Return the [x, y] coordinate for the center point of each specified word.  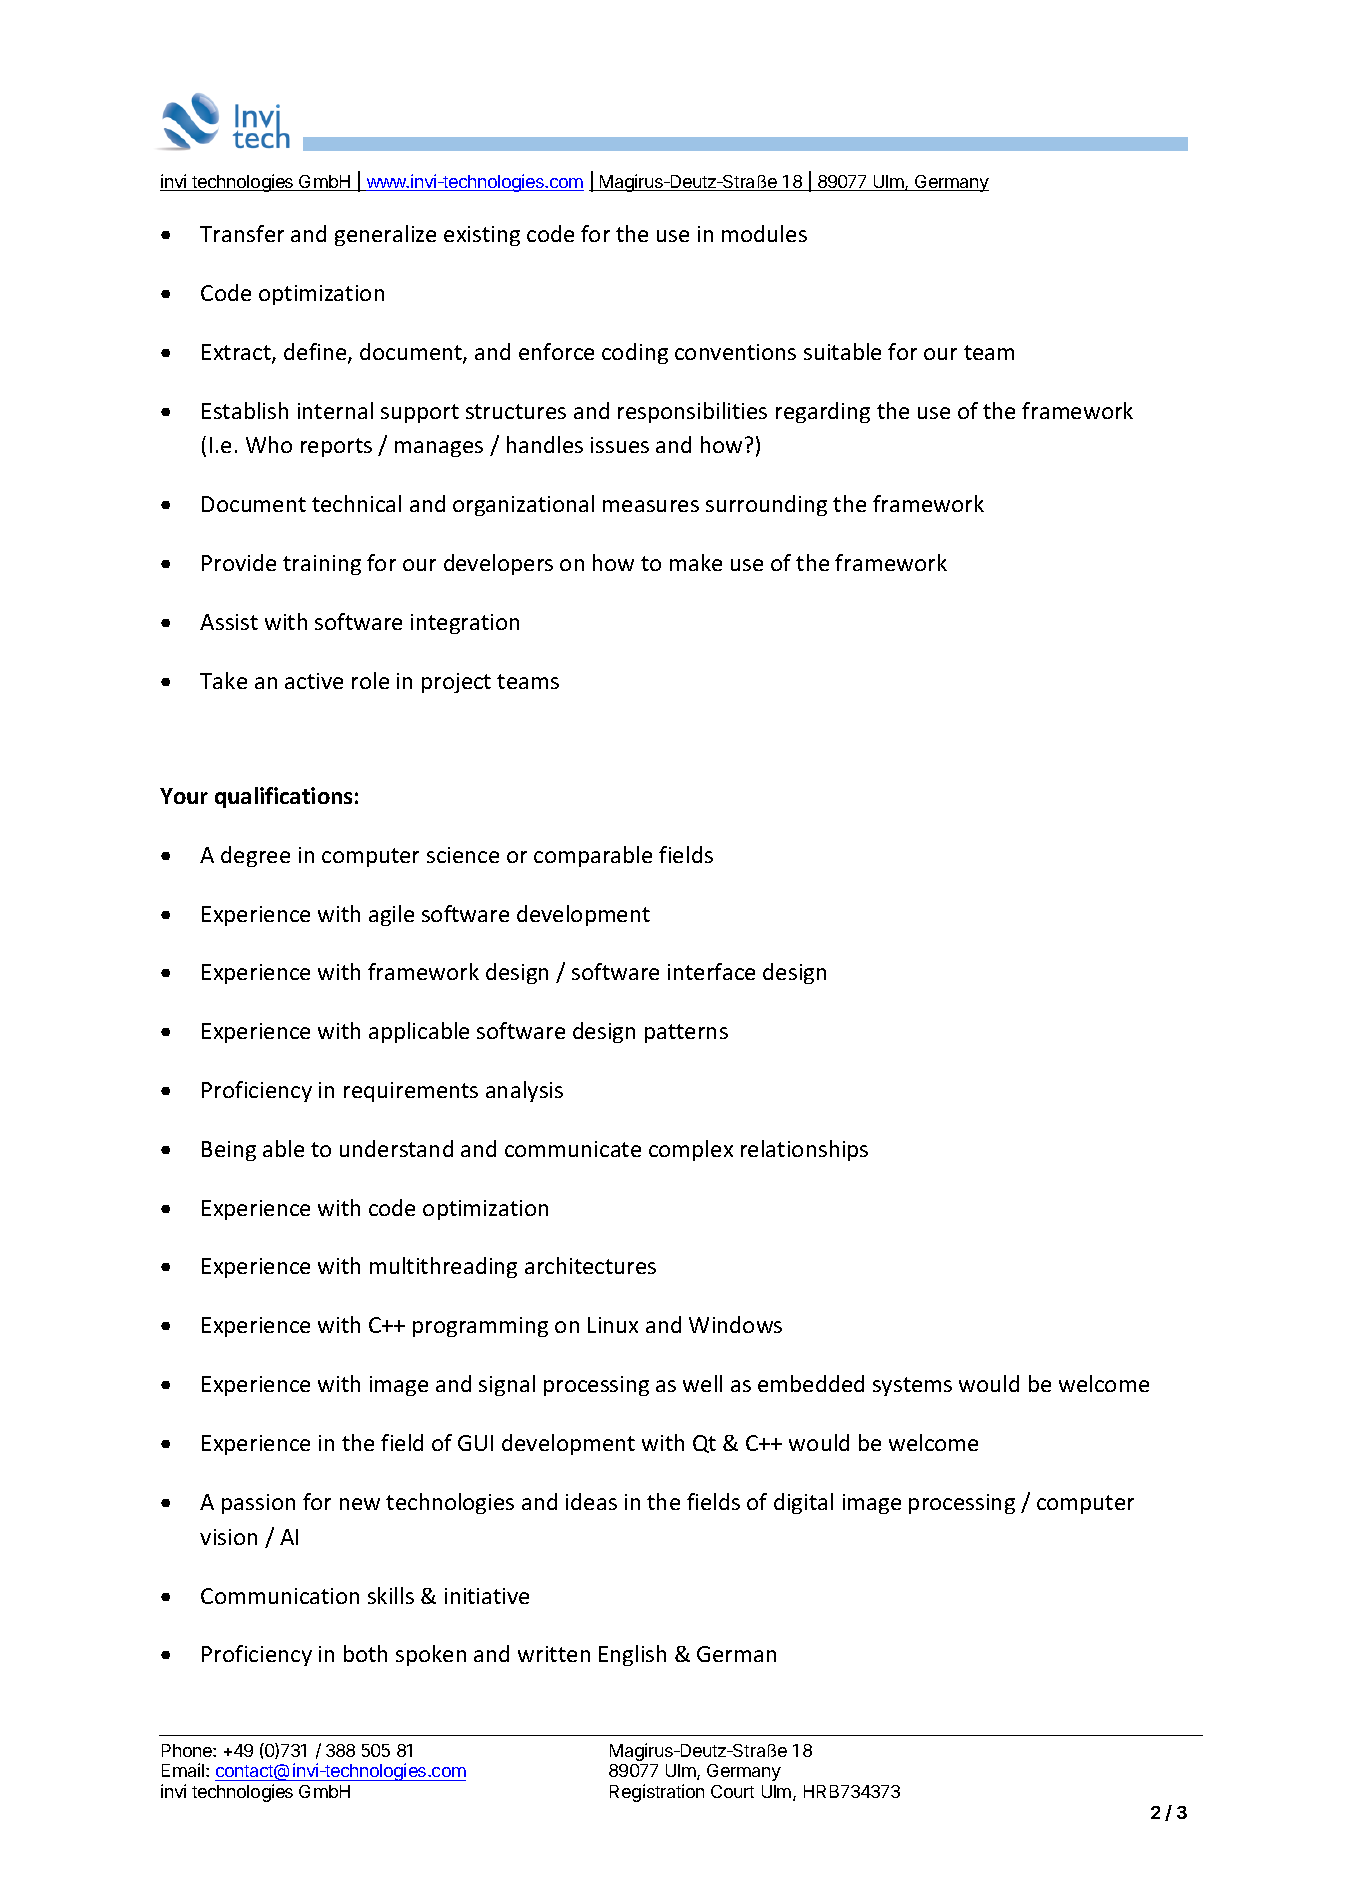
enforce [556, 351]
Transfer [242, 233]
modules [764, 233]
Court [732, 1791]
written [554, 1654]
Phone [188, 1750]
